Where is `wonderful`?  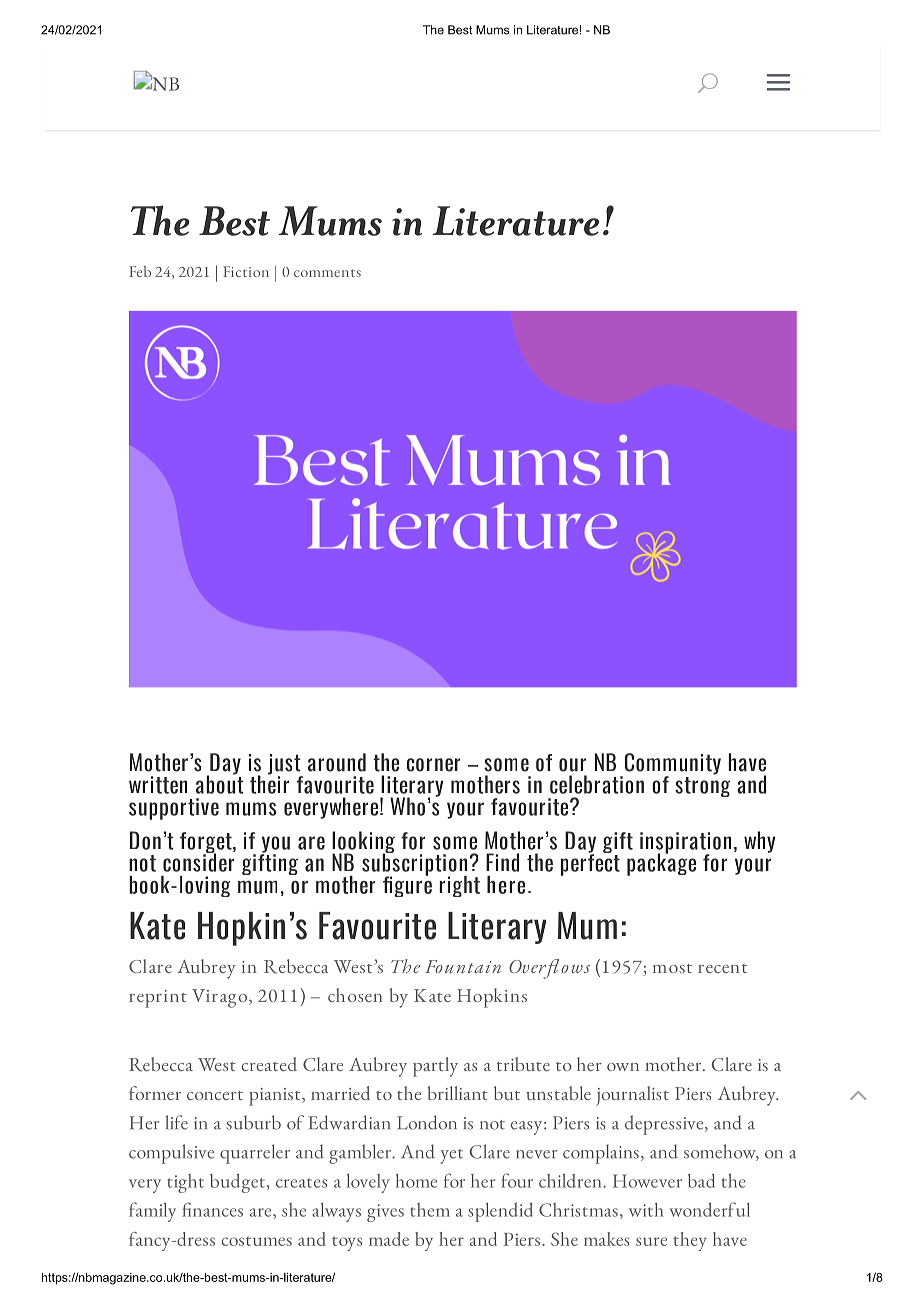 wonderful is located at coordinates (709, 1209).
